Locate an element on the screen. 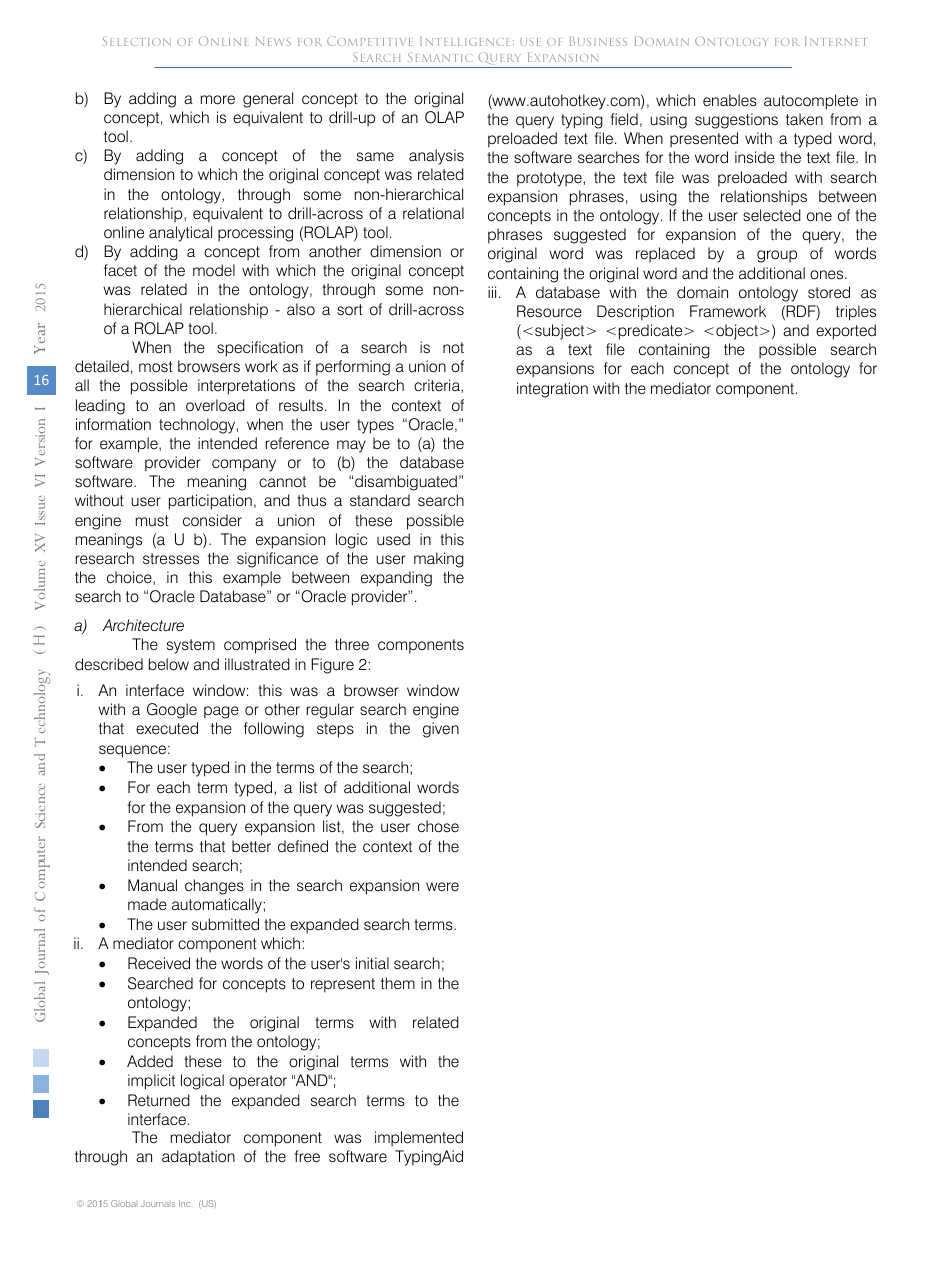  adaptation is located at coordinates (198, 1158).
